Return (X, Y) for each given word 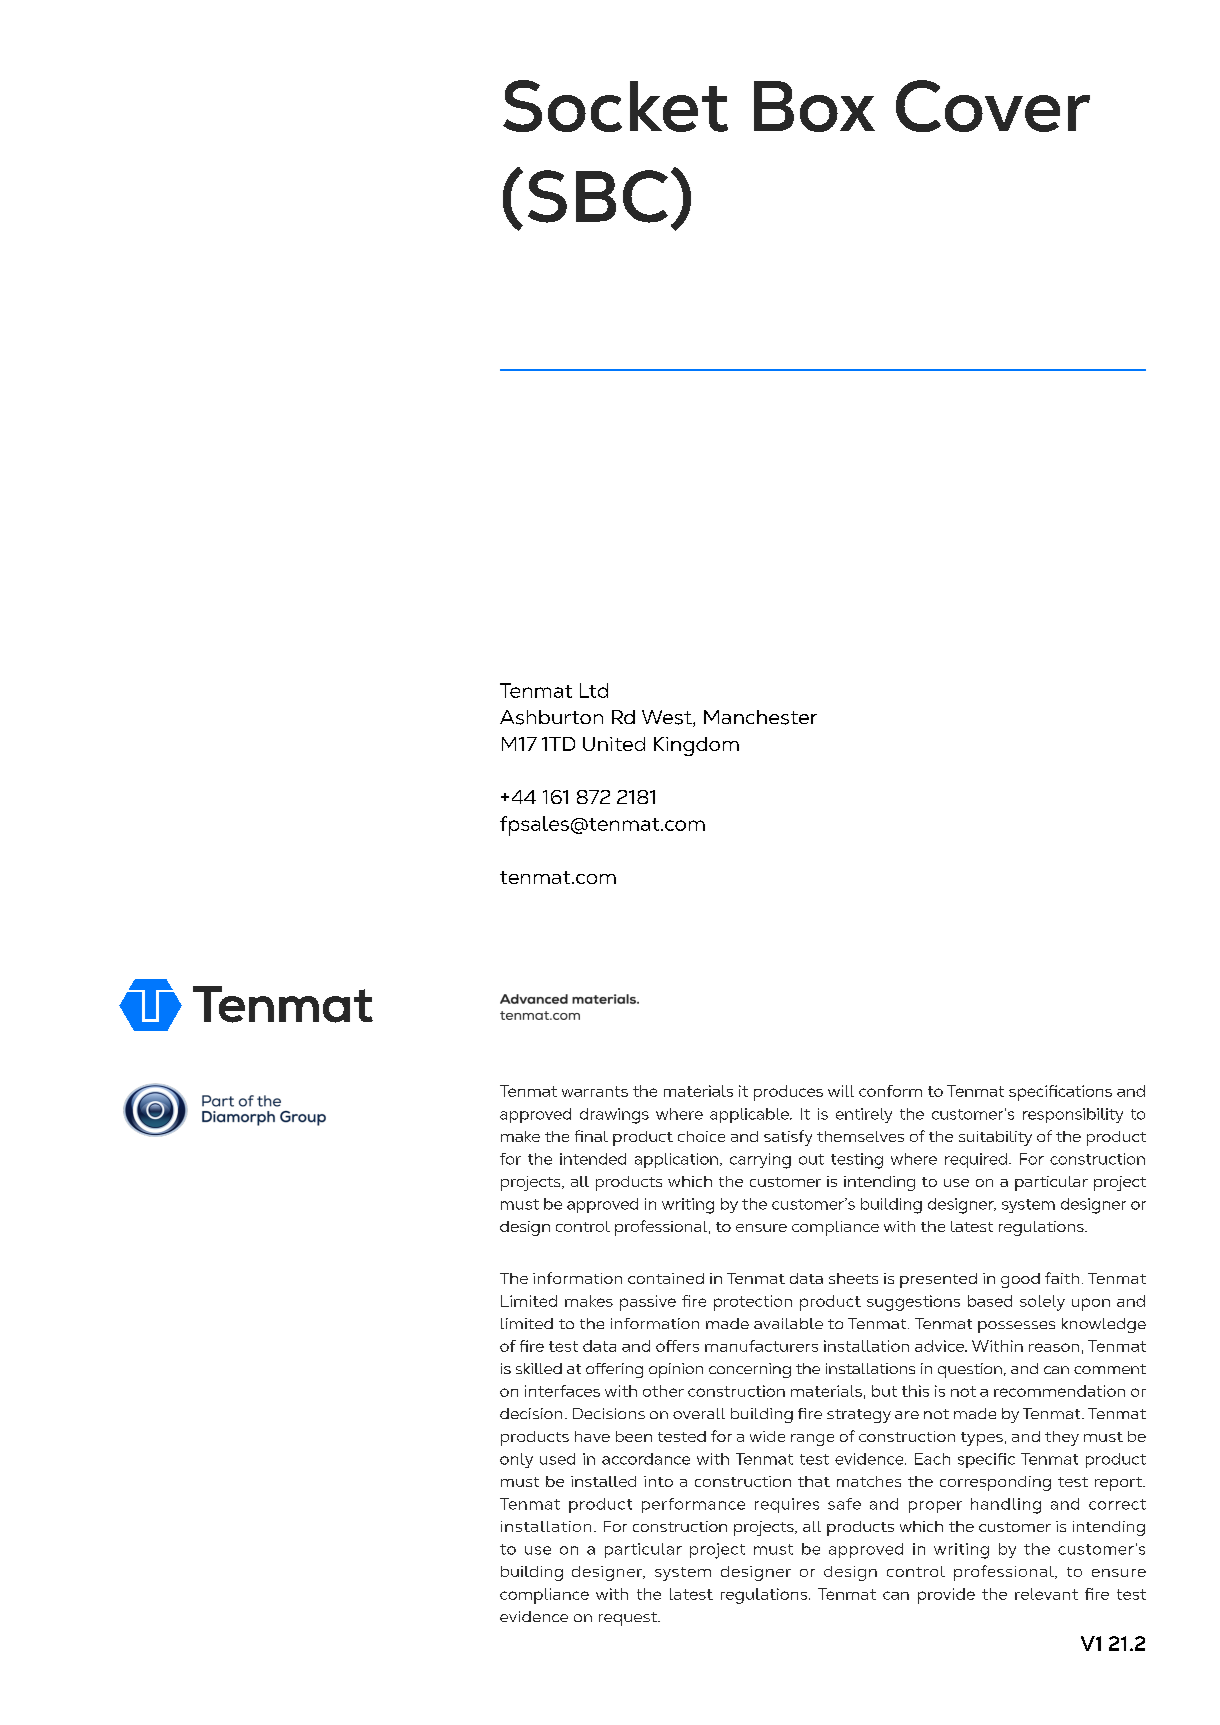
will (841, 1091)
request (629, 1619)
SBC (598, 196)
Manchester (760, 717)
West (668, 718)
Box (814, 106)
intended (593, 1159)
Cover (993, 106)
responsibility (1073, 1115)
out (811, 1159)
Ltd (594, 690)
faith (1062, 1278)
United (614, 744)
